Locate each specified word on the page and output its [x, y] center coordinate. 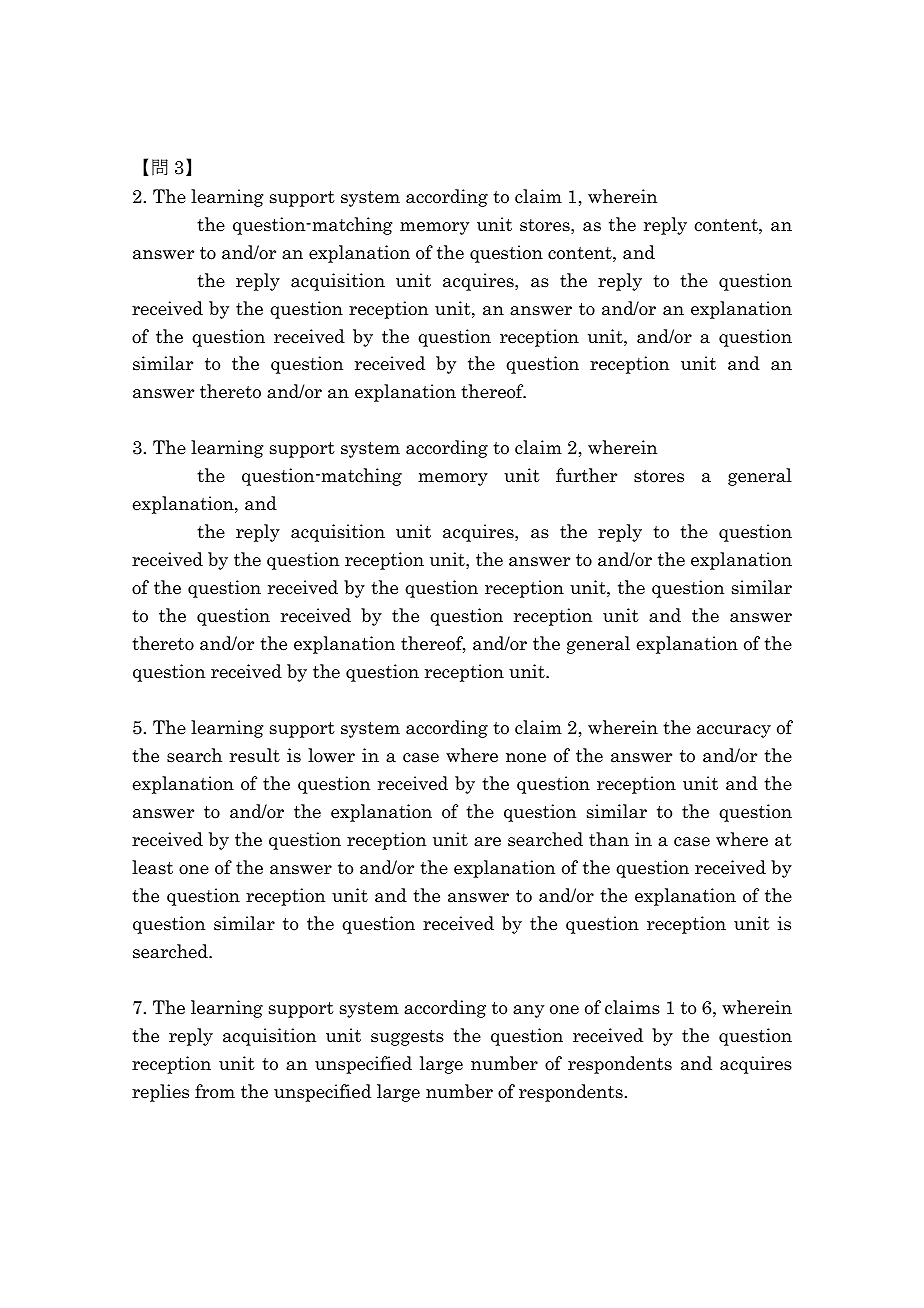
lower [331, 755]
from [215, 1091]
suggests [407, 1038]
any [528, 1011]
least [152, 867]
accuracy [734, 731]
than [609, 839]
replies [160, 1093]
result [255, 755]
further [586, 475]
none [526, 758]
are [487, 842]
